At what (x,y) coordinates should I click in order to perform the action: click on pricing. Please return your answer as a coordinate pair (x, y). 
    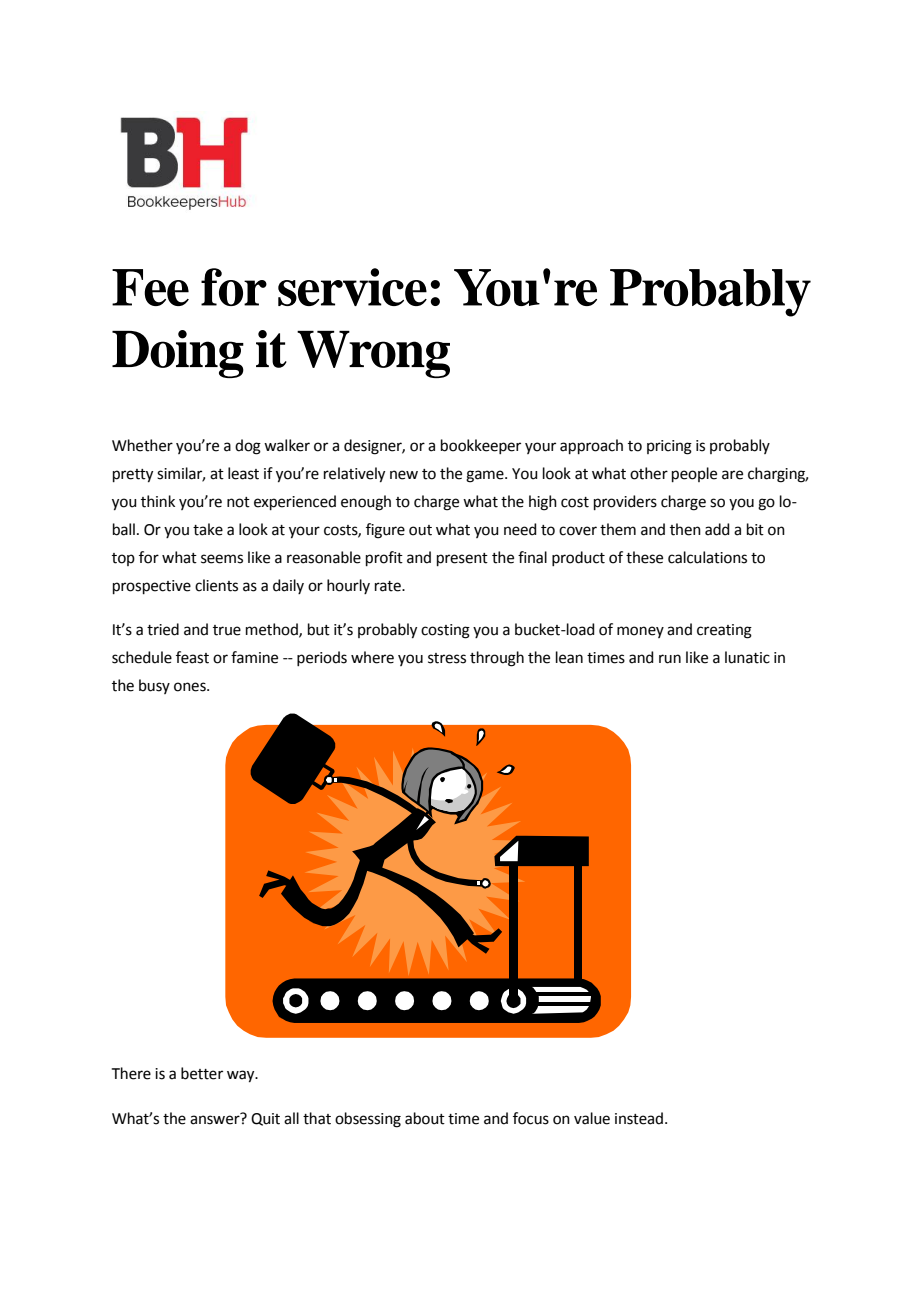
    Looking at the image, I should click on (669, 447).
